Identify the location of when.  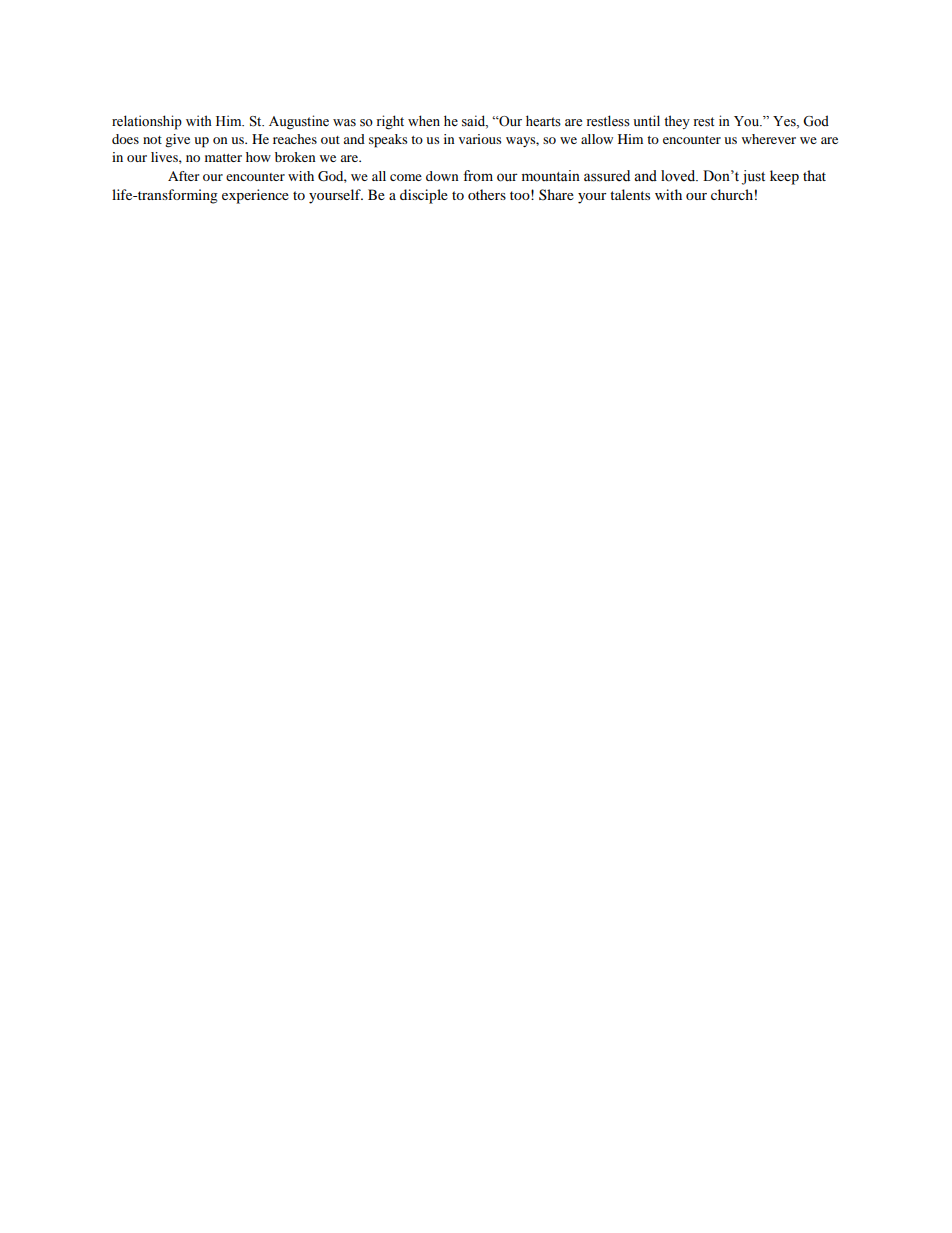
(424, 121).
